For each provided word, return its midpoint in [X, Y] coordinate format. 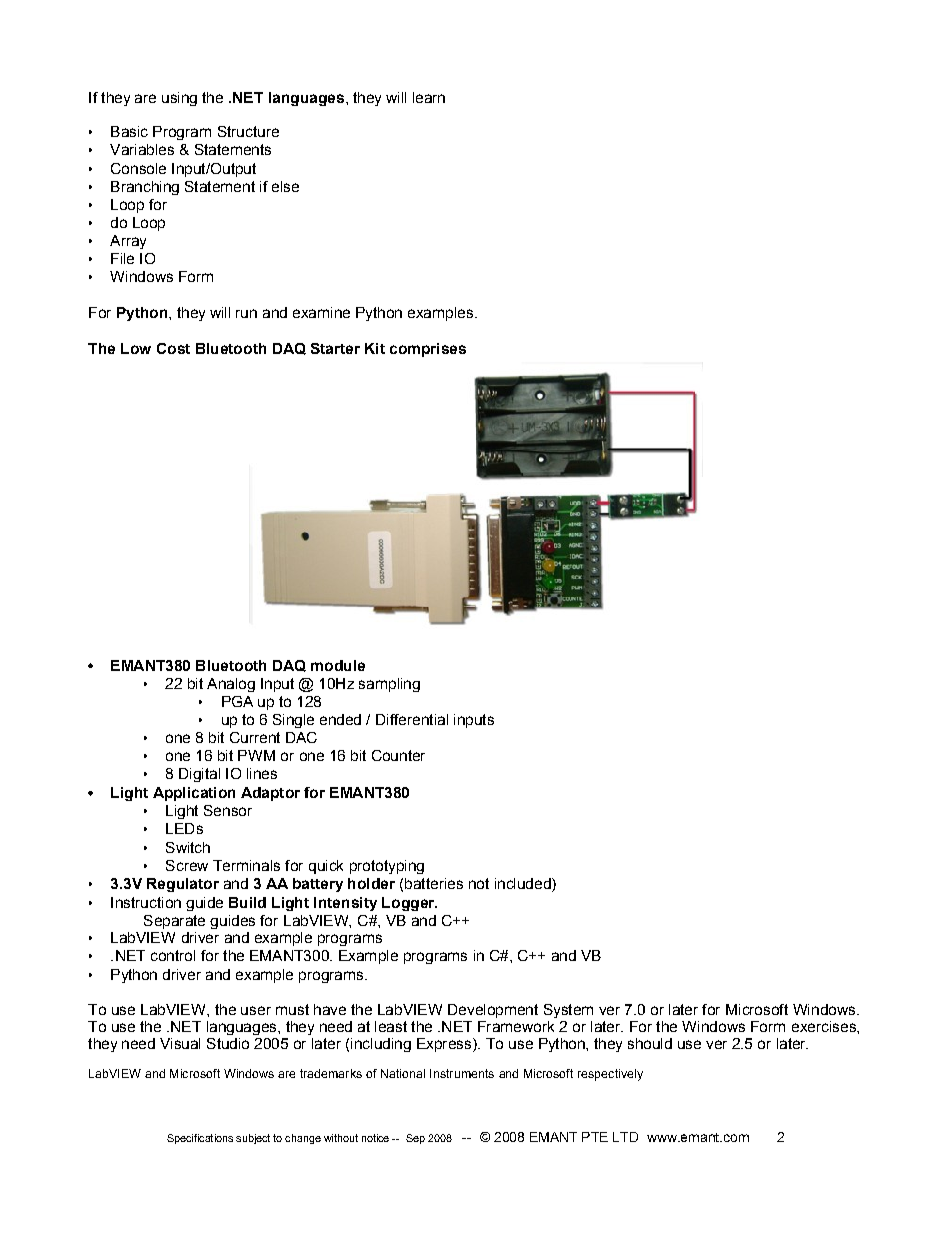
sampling [389, 685]
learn [429, 97]
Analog [231, 685]
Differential [412, 719]
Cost [173, 348]
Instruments [462, 1073]
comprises [428, 350]
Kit [375, 348]
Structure [248, 131]
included [524, 885]
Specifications [200, 1139]
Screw [187, 865]
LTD [625, 1137]
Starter [335, 348]
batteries [434, 883]
